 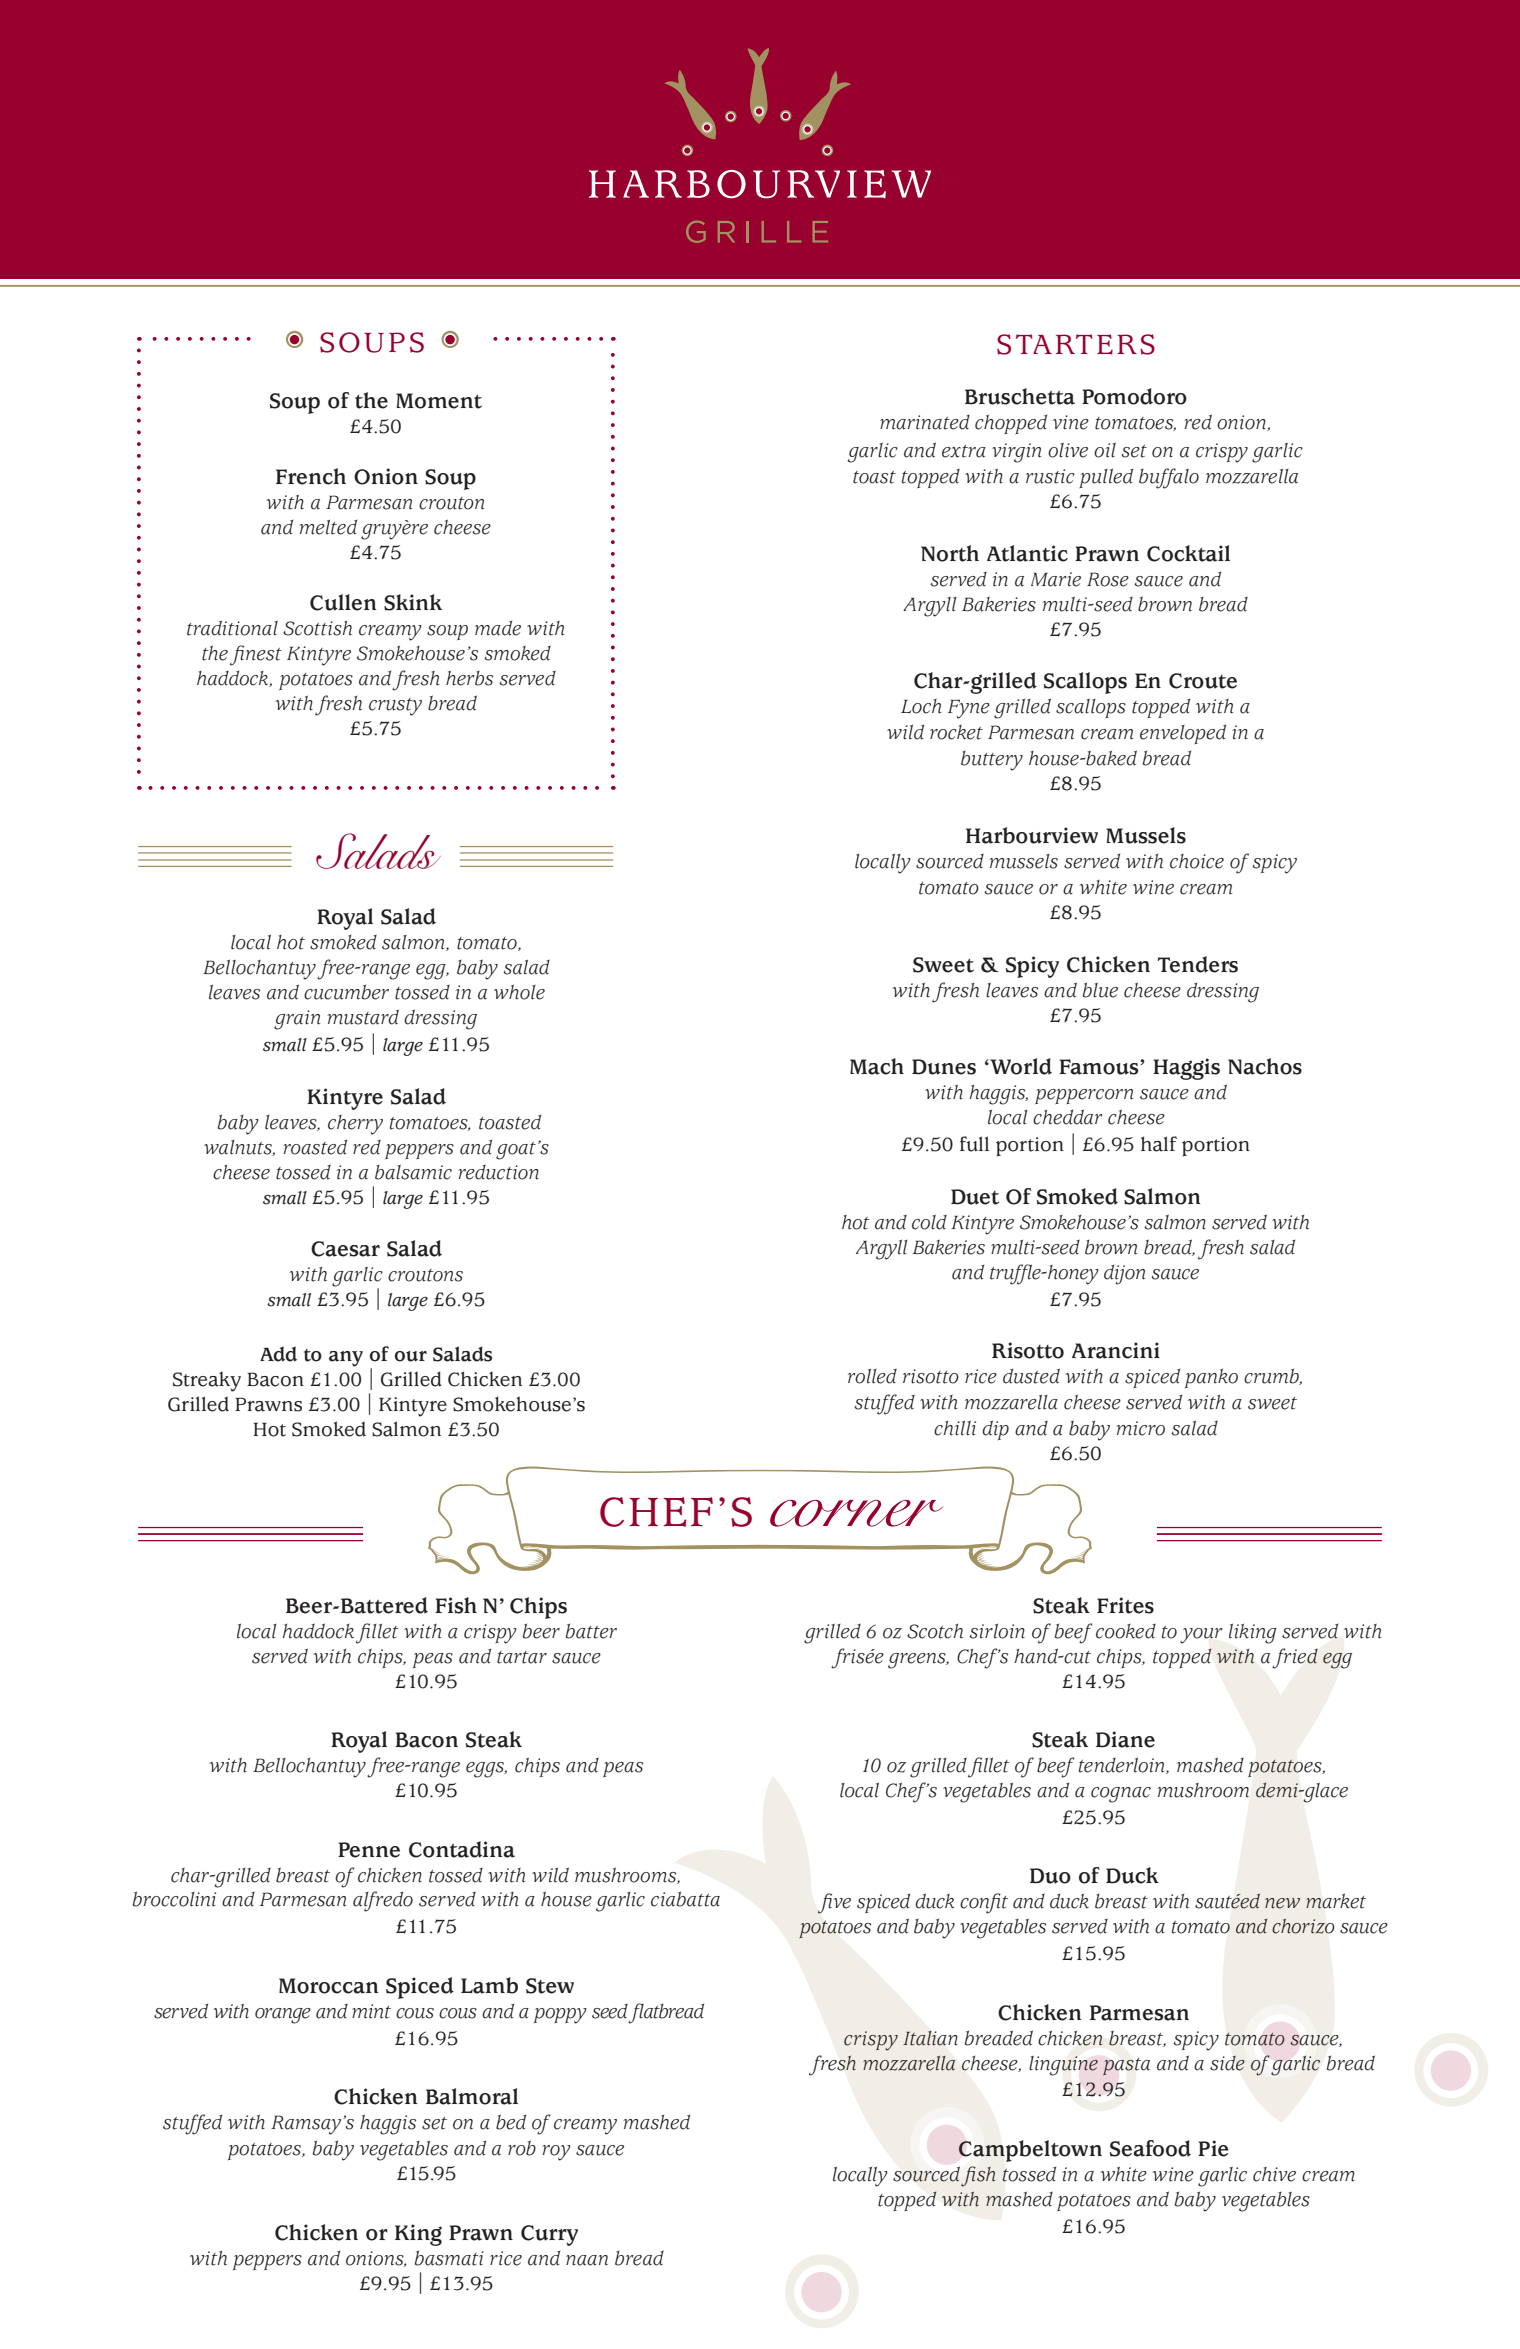 I want to click on French, so click(x=311, y=476).
